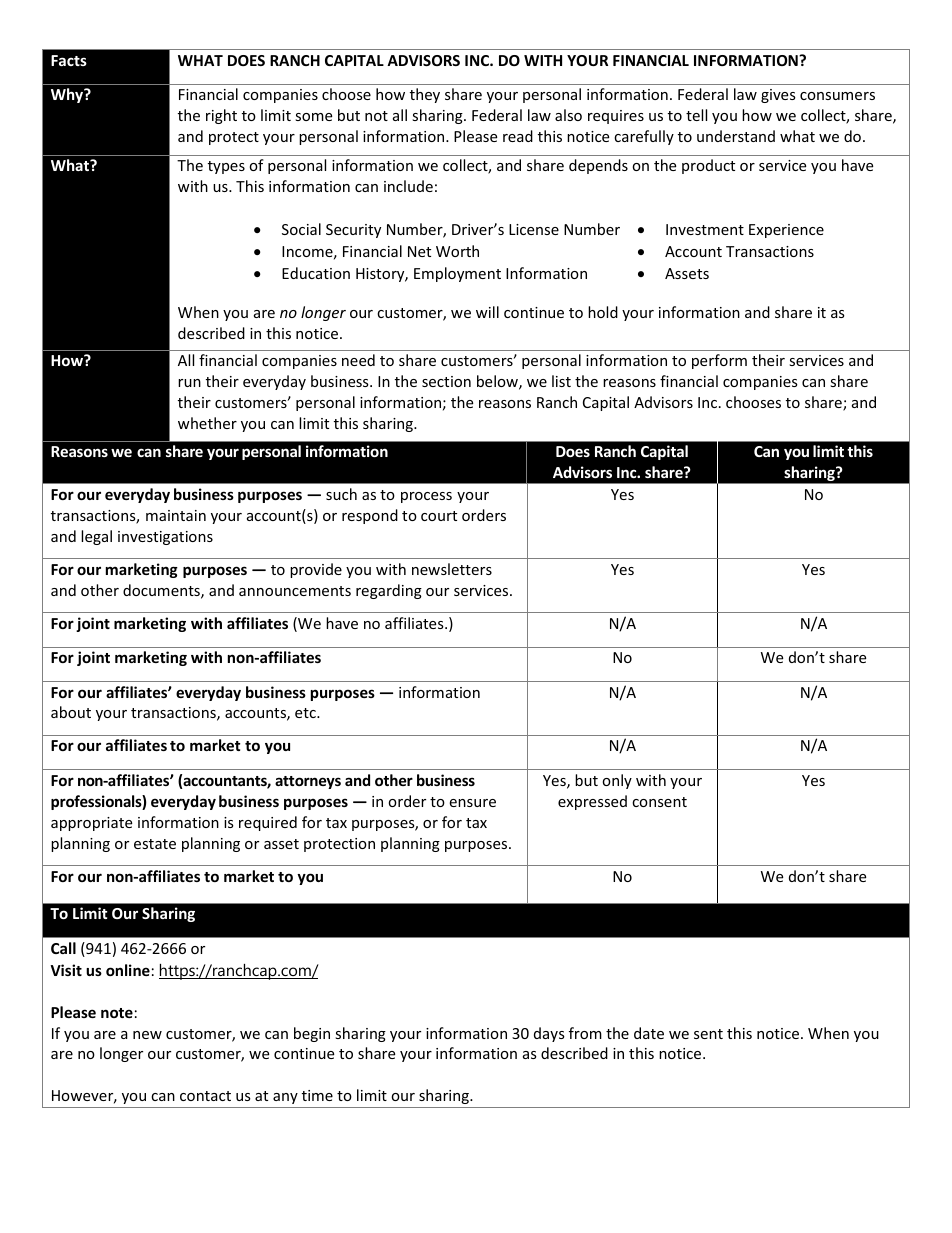  What do you see at coordinates (165, 538) in the page?
I see `investigations` at bounding box center [165, 538].
